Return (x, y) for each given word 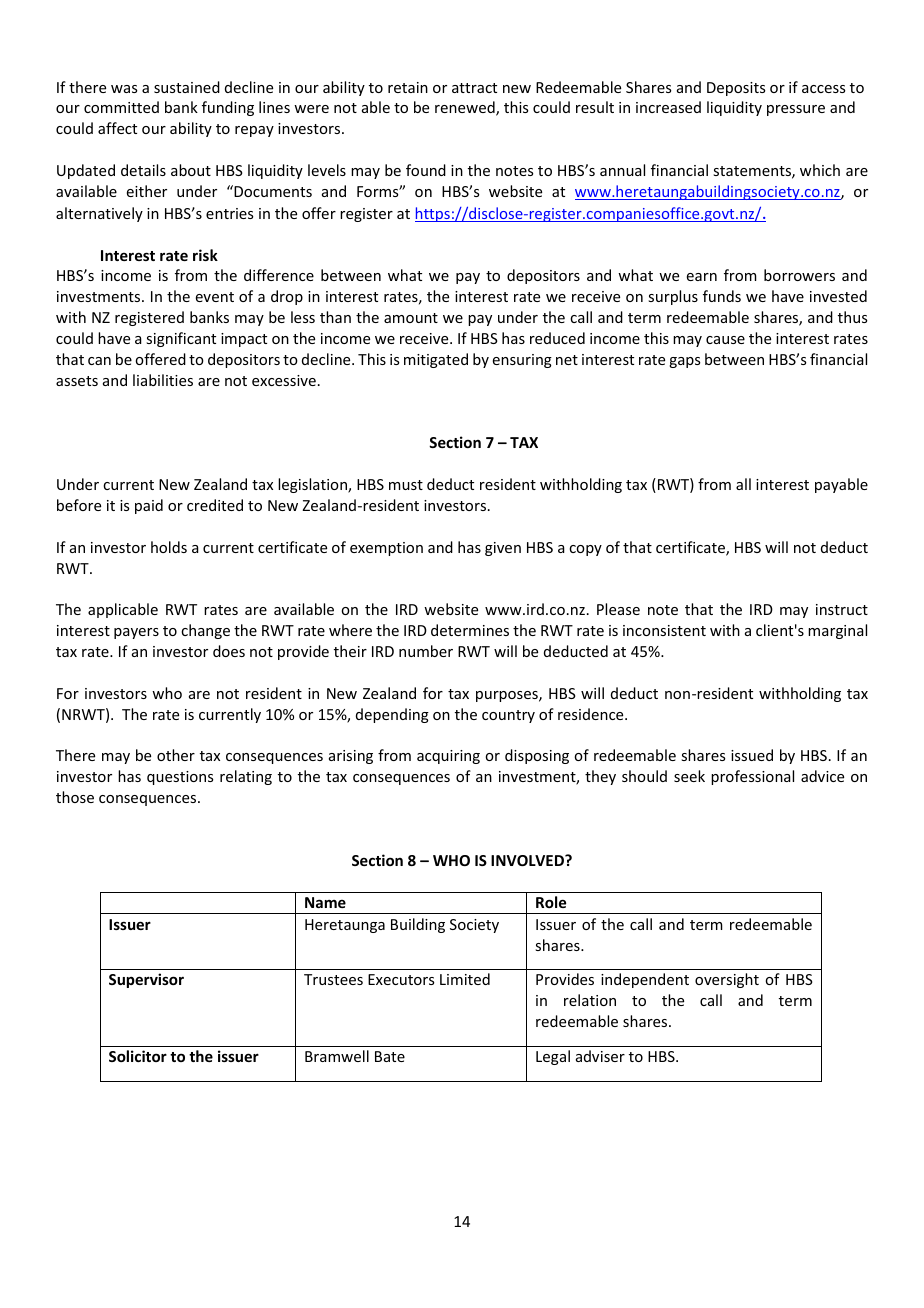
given (503, 549)
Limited (465, 979)
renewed (466, 108)
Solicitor (138, 1056)
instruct (842, 609)
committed (121, 107)
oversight (727, 980)
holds (169, 547)
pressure (796, 110)
